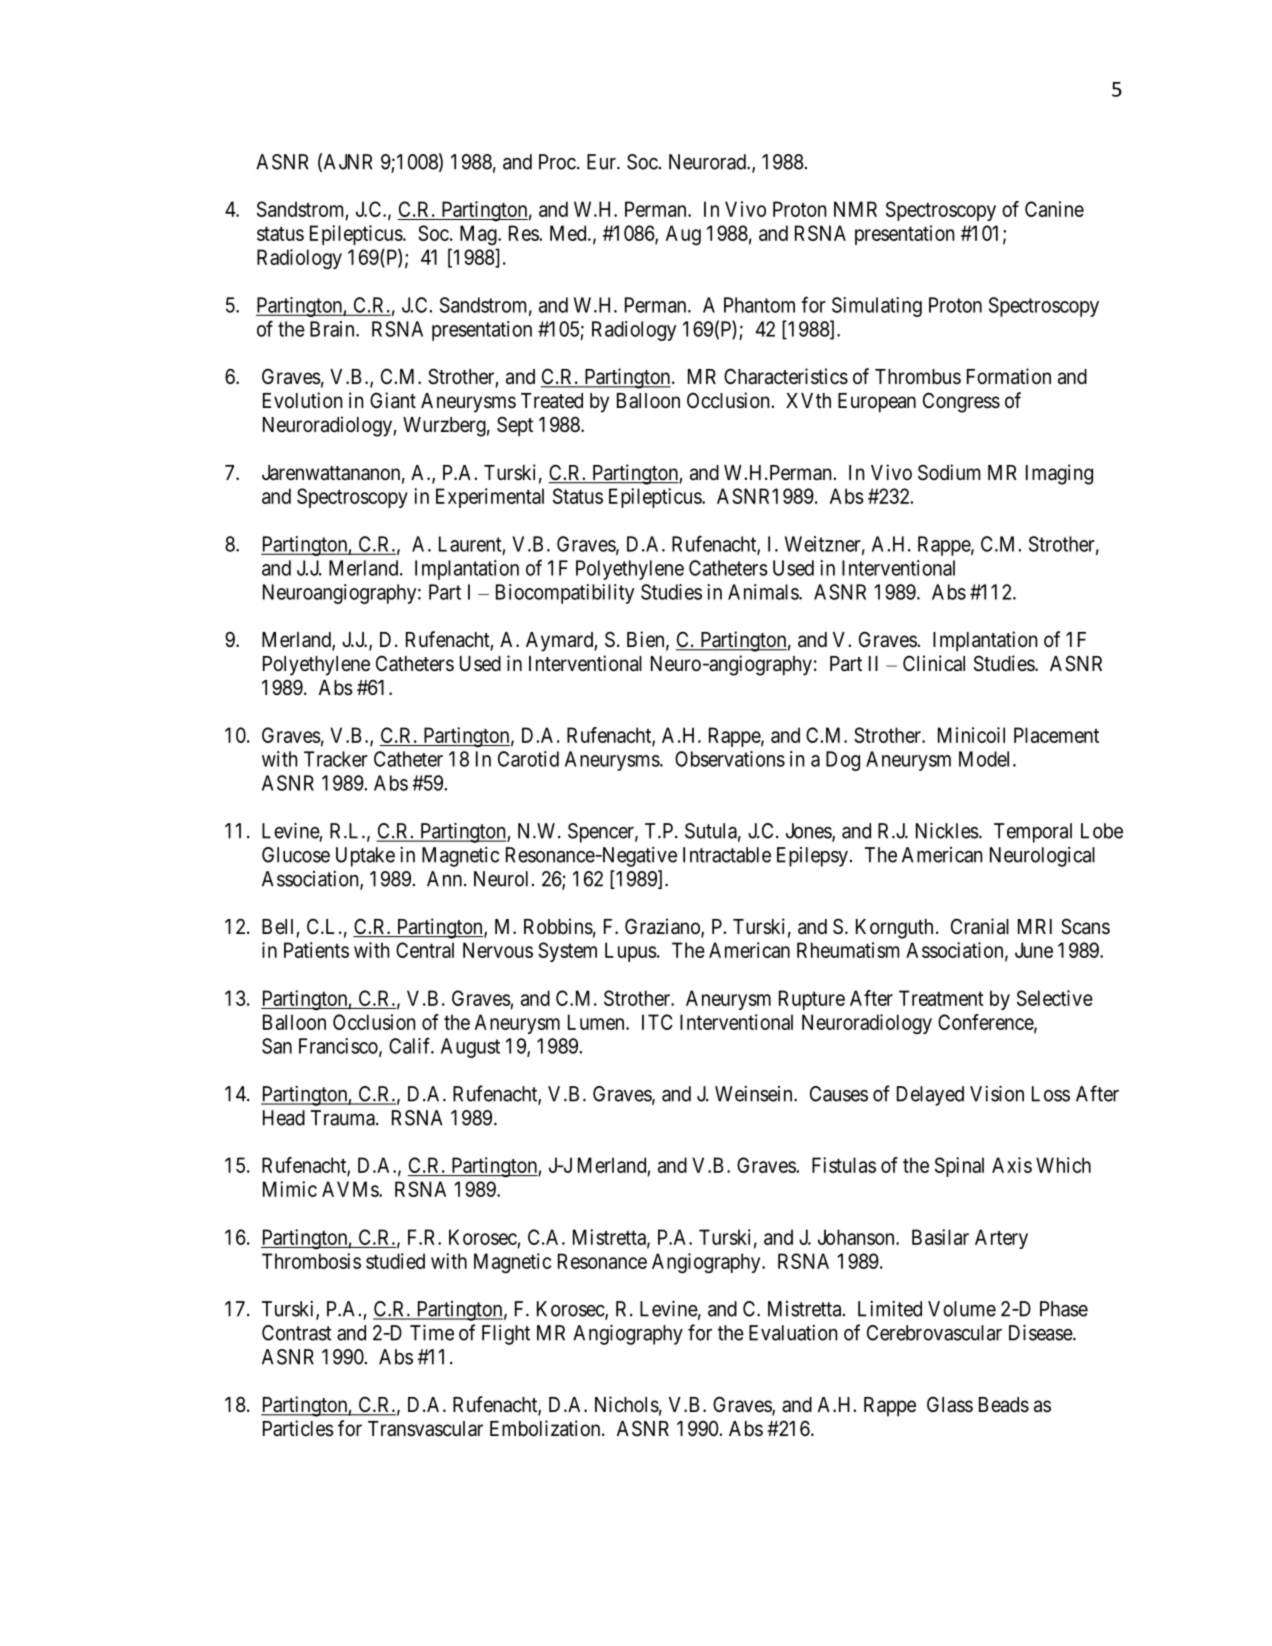  What do you see at coordinates (934, 663) in the screenshot?
I see `Clinical` at bounding box center [934, 663].
